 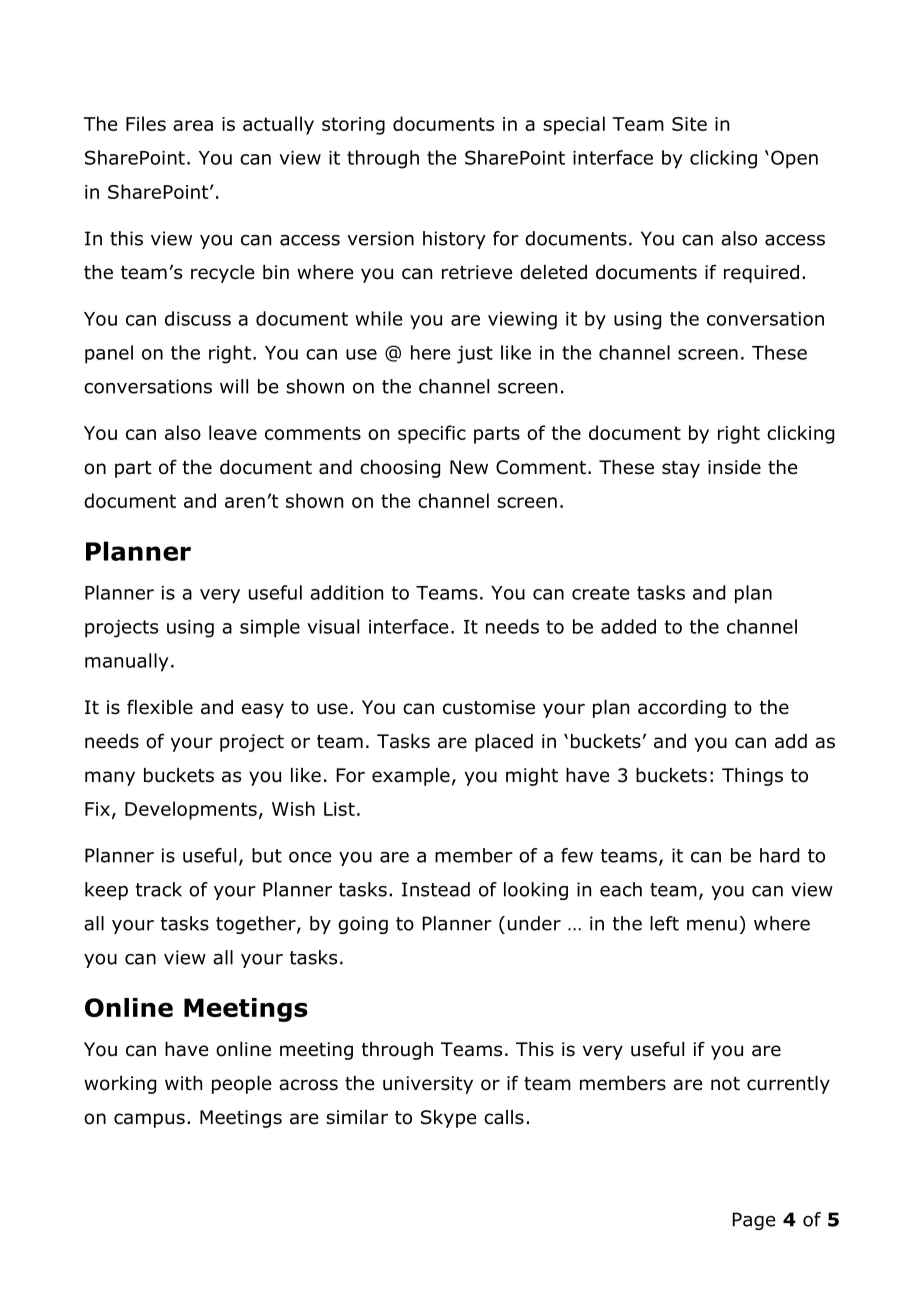 What do you see at coordinates (689, 124) in the document?
I see `Site` at bounding box center [689, 124].
